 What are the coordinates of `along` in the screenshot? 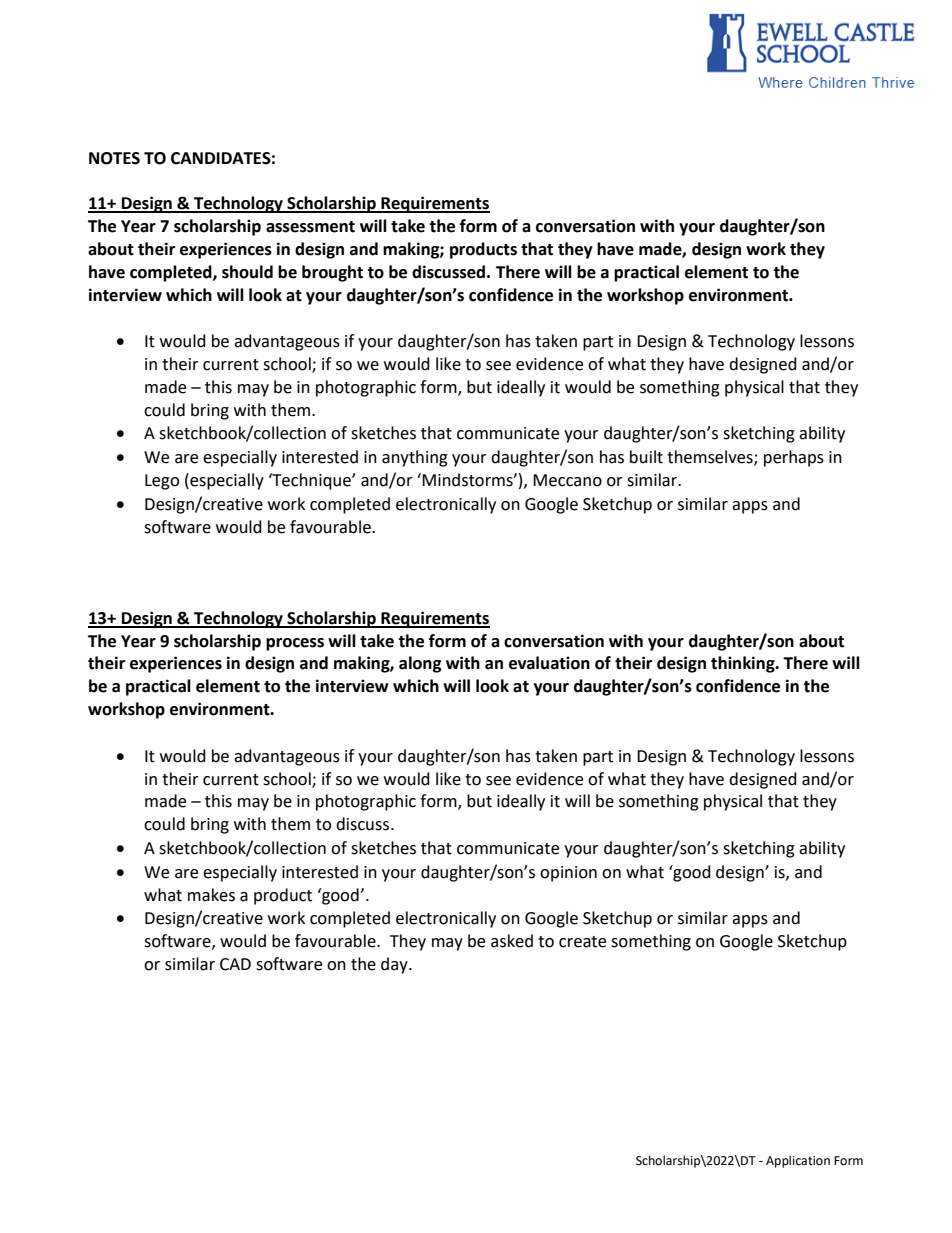 It's located at (420, 664).
